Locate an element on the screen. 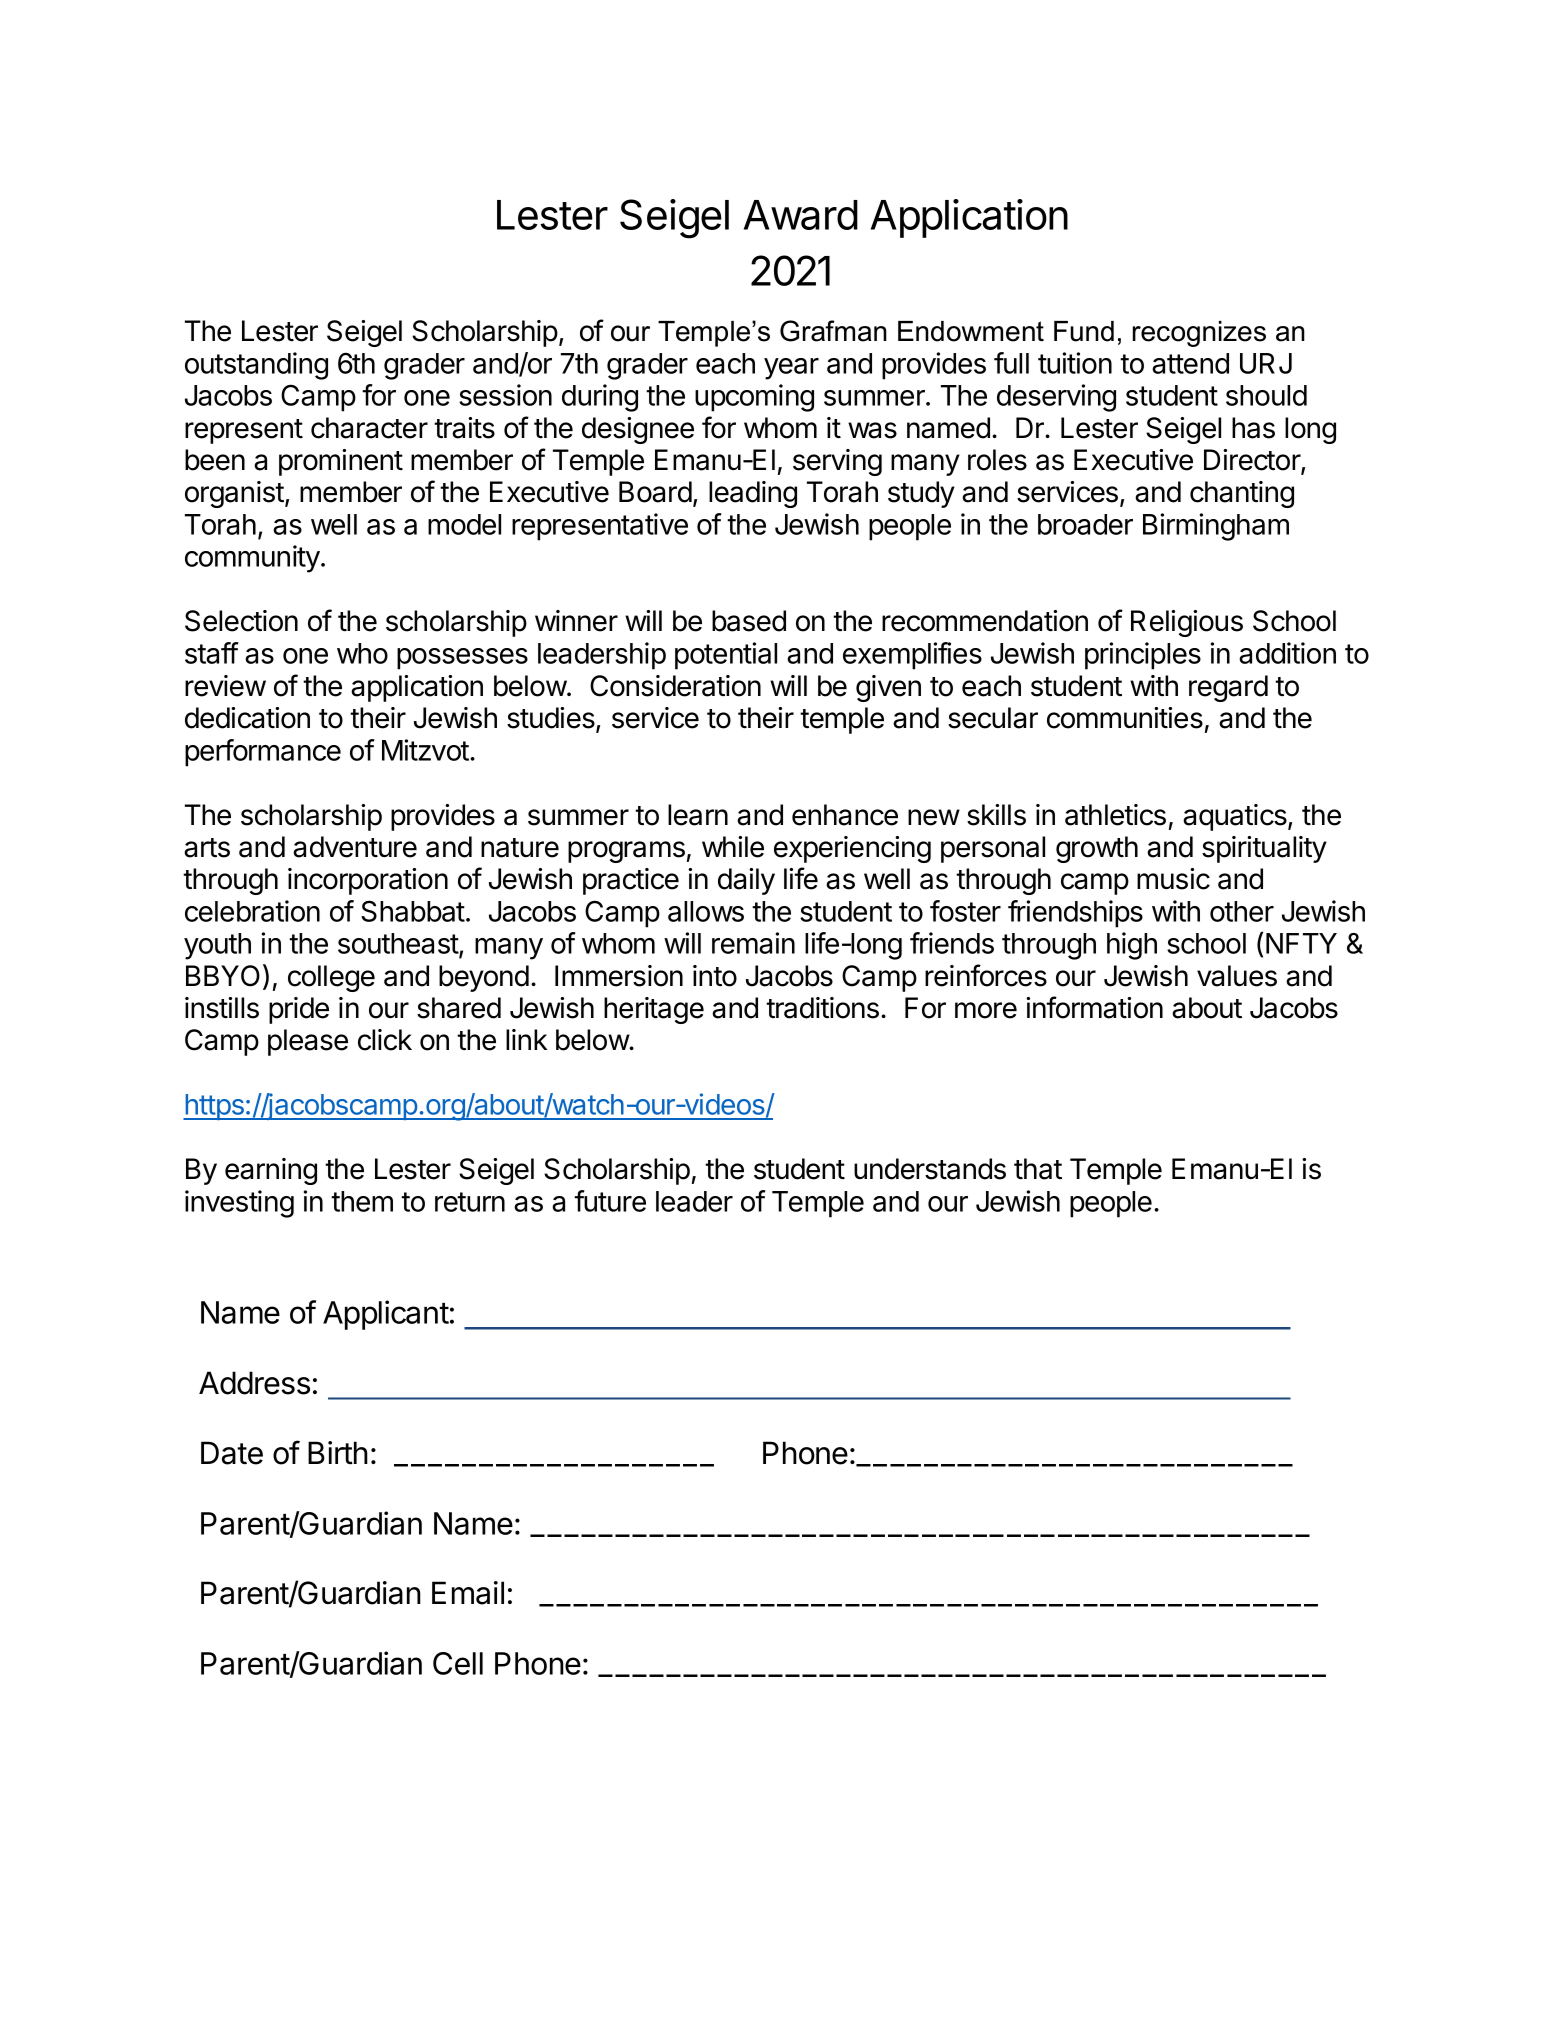  that is located at coordinates (1038, 1169).
